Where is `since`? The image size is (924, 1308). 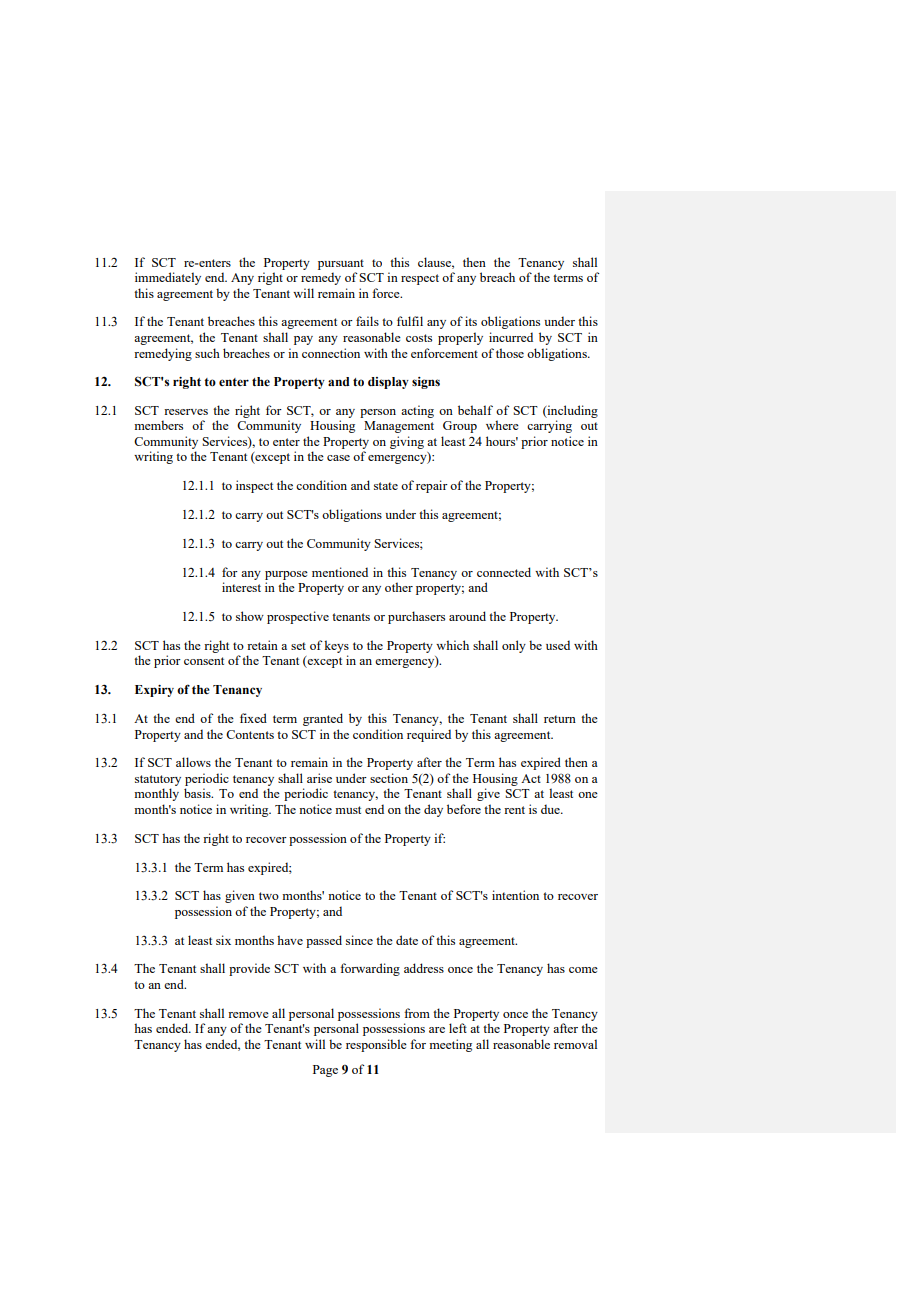
since is located at coordinates (359, 940).
